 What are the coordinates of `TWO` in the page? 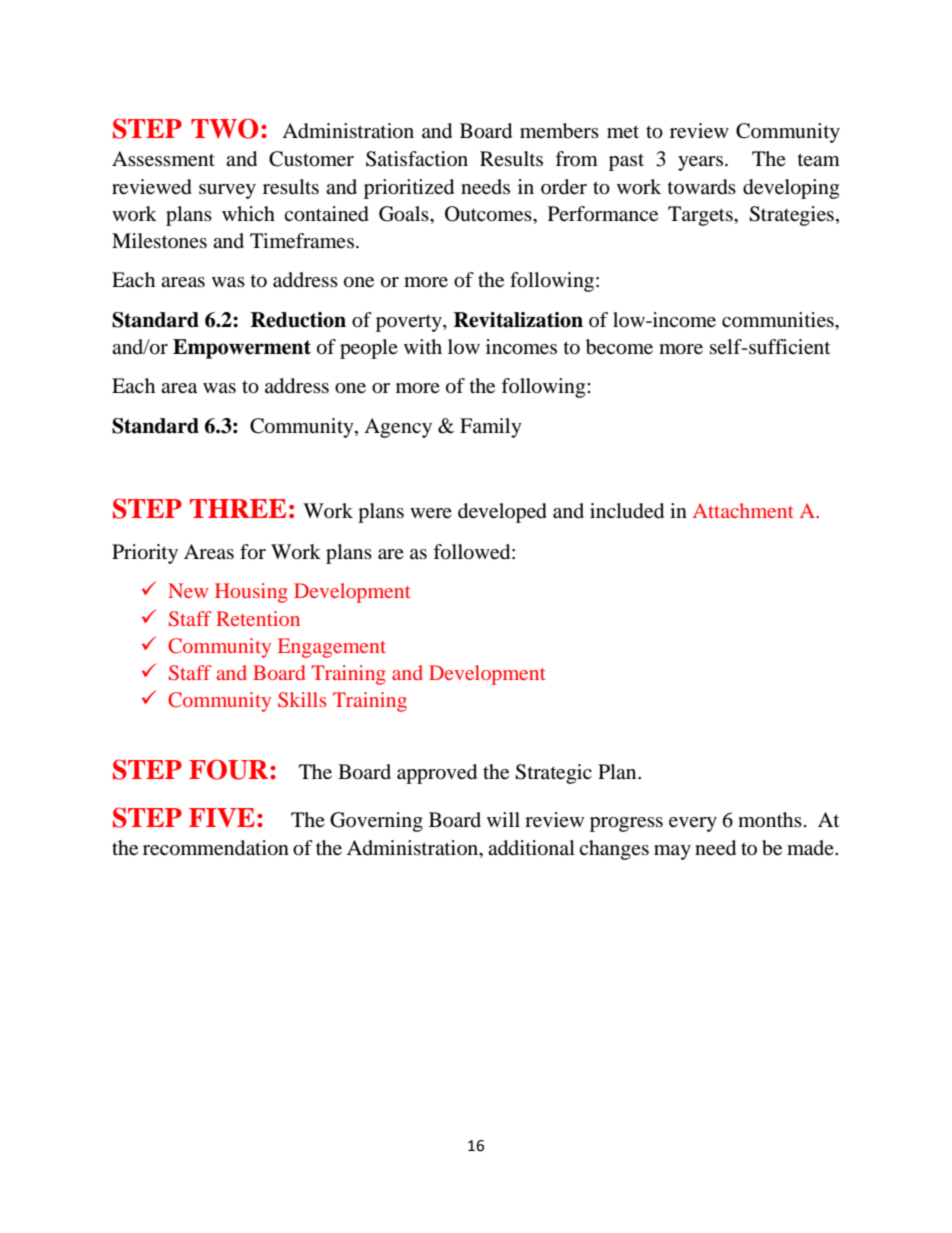 It's located at (224, 128).
